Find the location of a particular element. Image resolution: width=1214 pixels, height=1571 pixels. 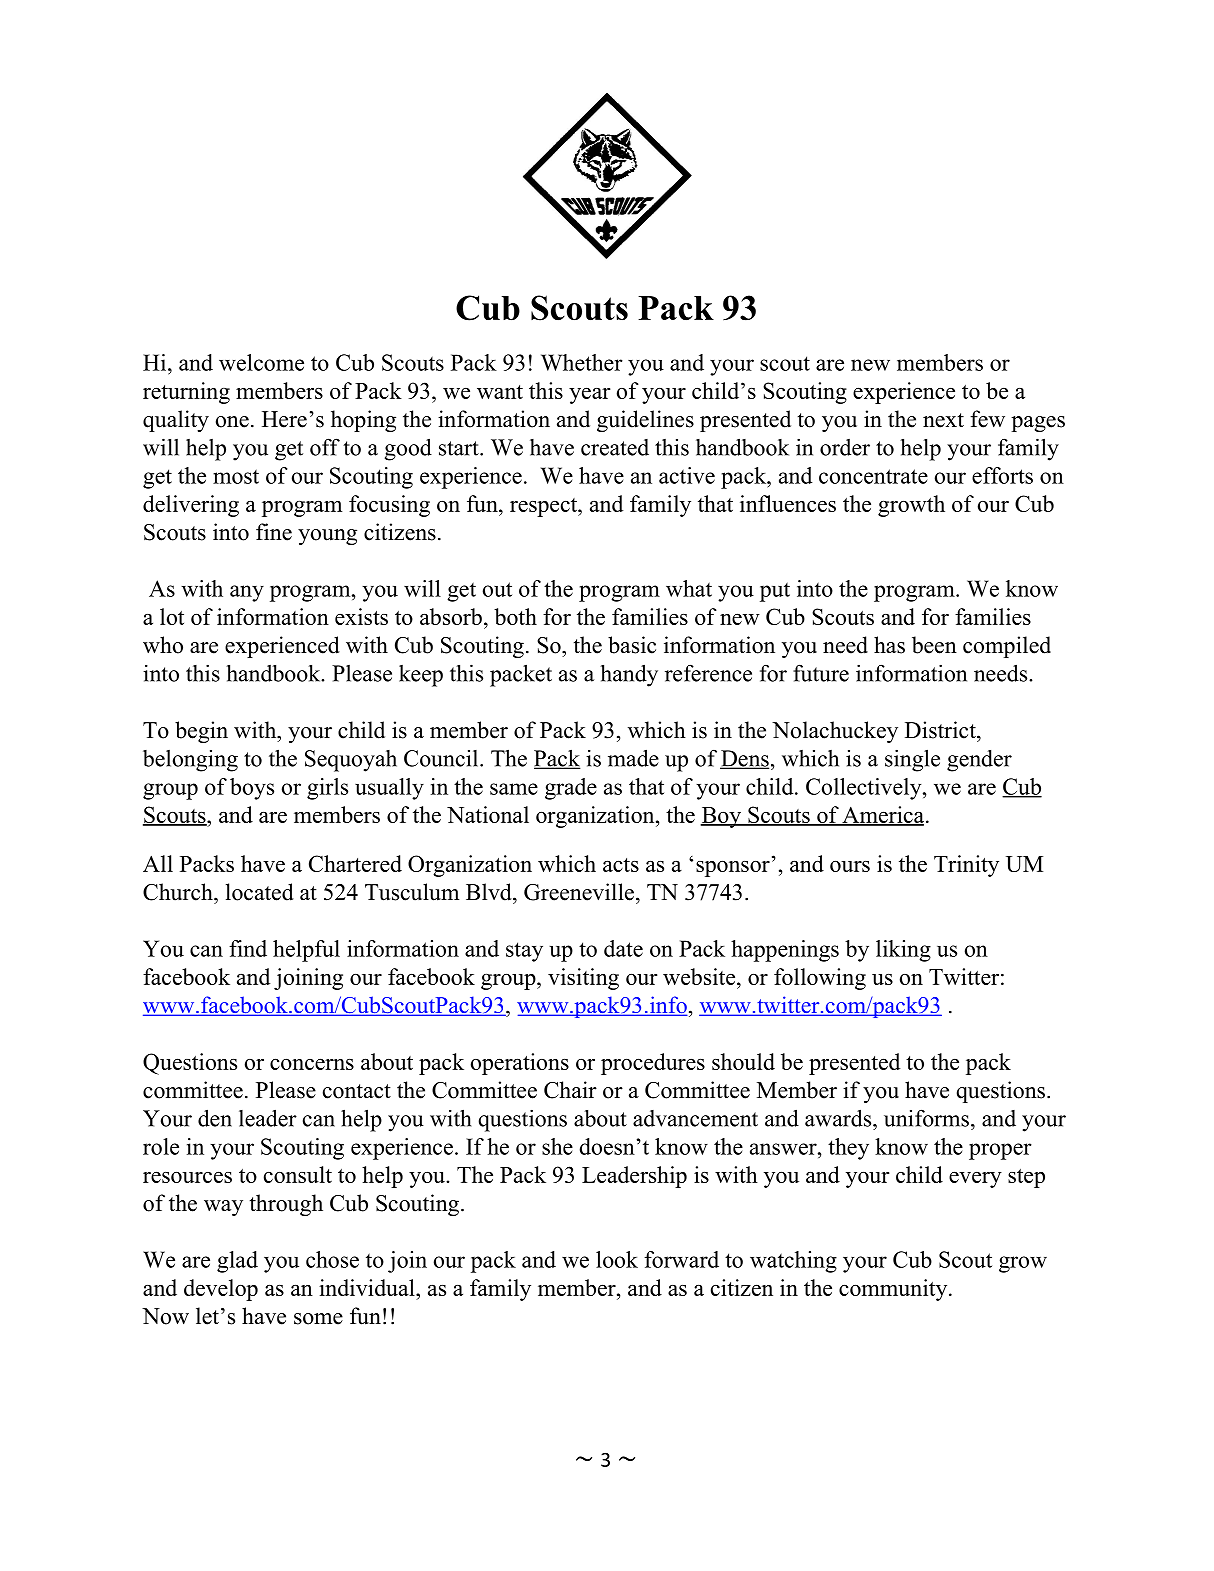

develop is located at coordinates (221, 1290).
